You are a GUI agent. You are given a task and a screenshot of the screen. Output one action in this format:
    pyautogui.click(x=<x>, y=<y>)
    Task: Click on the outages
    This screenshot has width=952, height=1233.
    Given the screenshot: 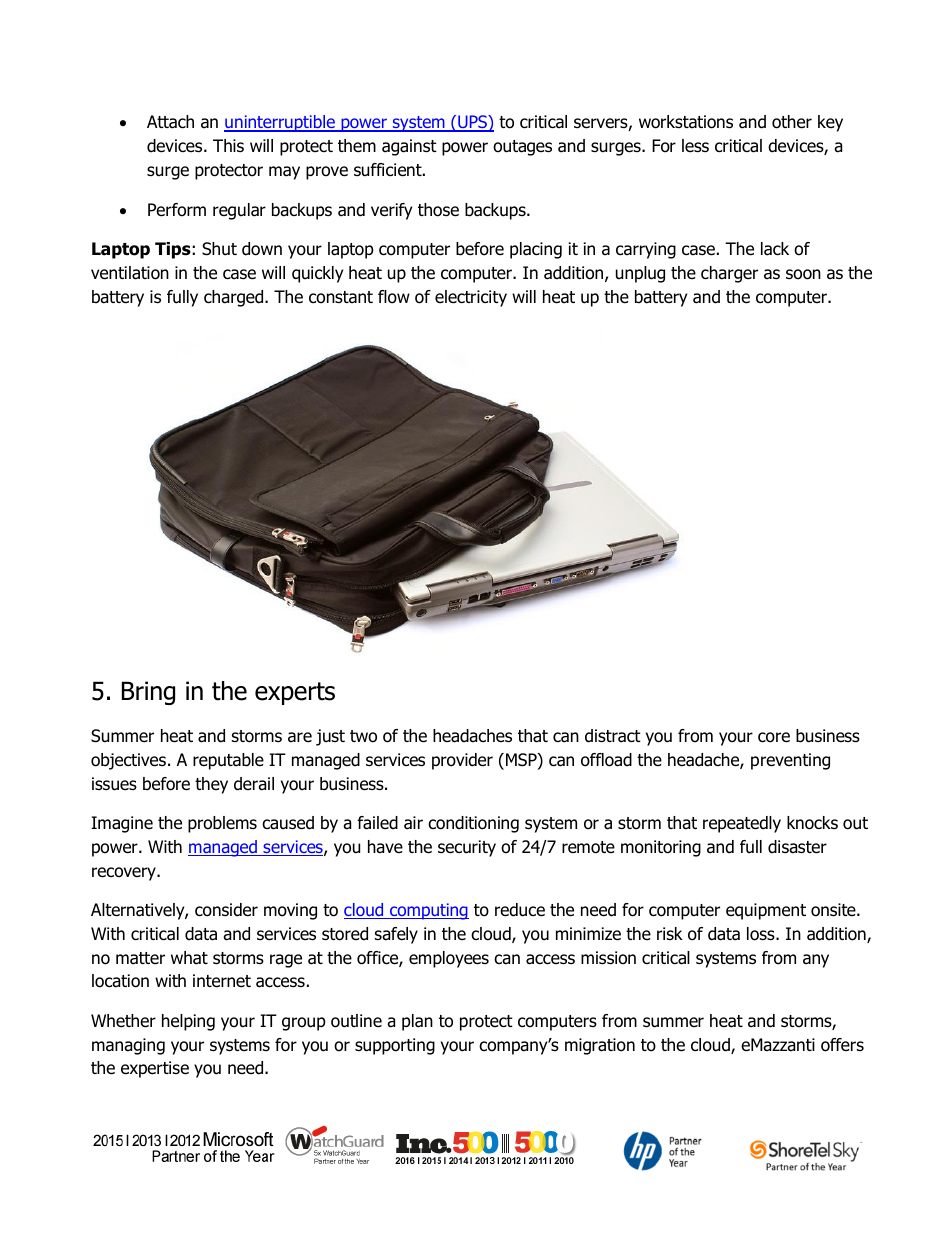 What is the action you would take?
    pyautogui.click(x=522, y=148)
